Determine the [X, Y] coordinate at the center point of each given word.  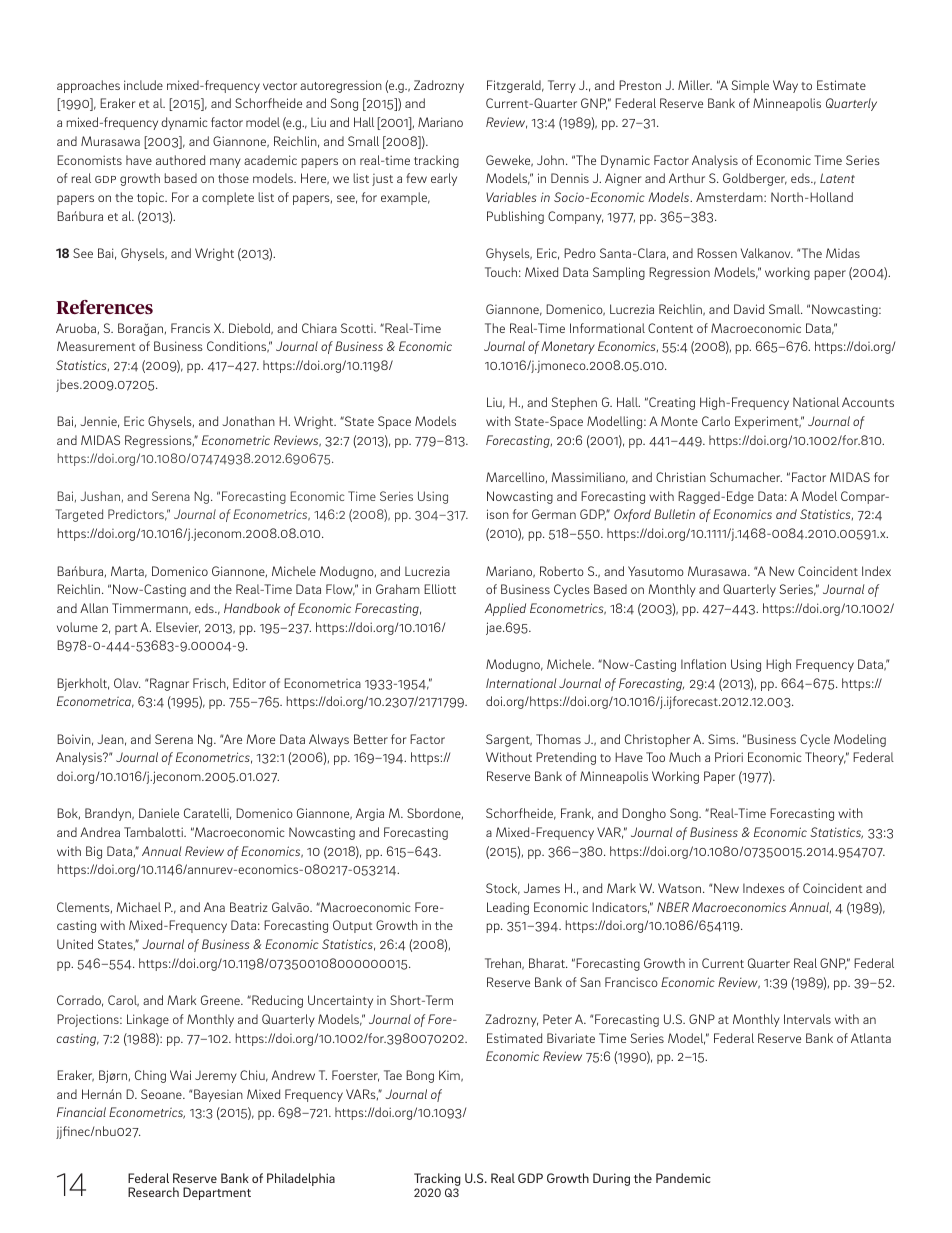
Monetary [568, 347]
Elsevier [178, 628]
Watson [681, 888]
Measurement [96, 346]
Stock [503, 889]
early [444, 179]
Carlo [716, 421]
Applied [505, 609]
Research [153, 1192]
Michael [138, 907]
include [143, 85]
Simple [750, 86]
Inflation [703, 664]
